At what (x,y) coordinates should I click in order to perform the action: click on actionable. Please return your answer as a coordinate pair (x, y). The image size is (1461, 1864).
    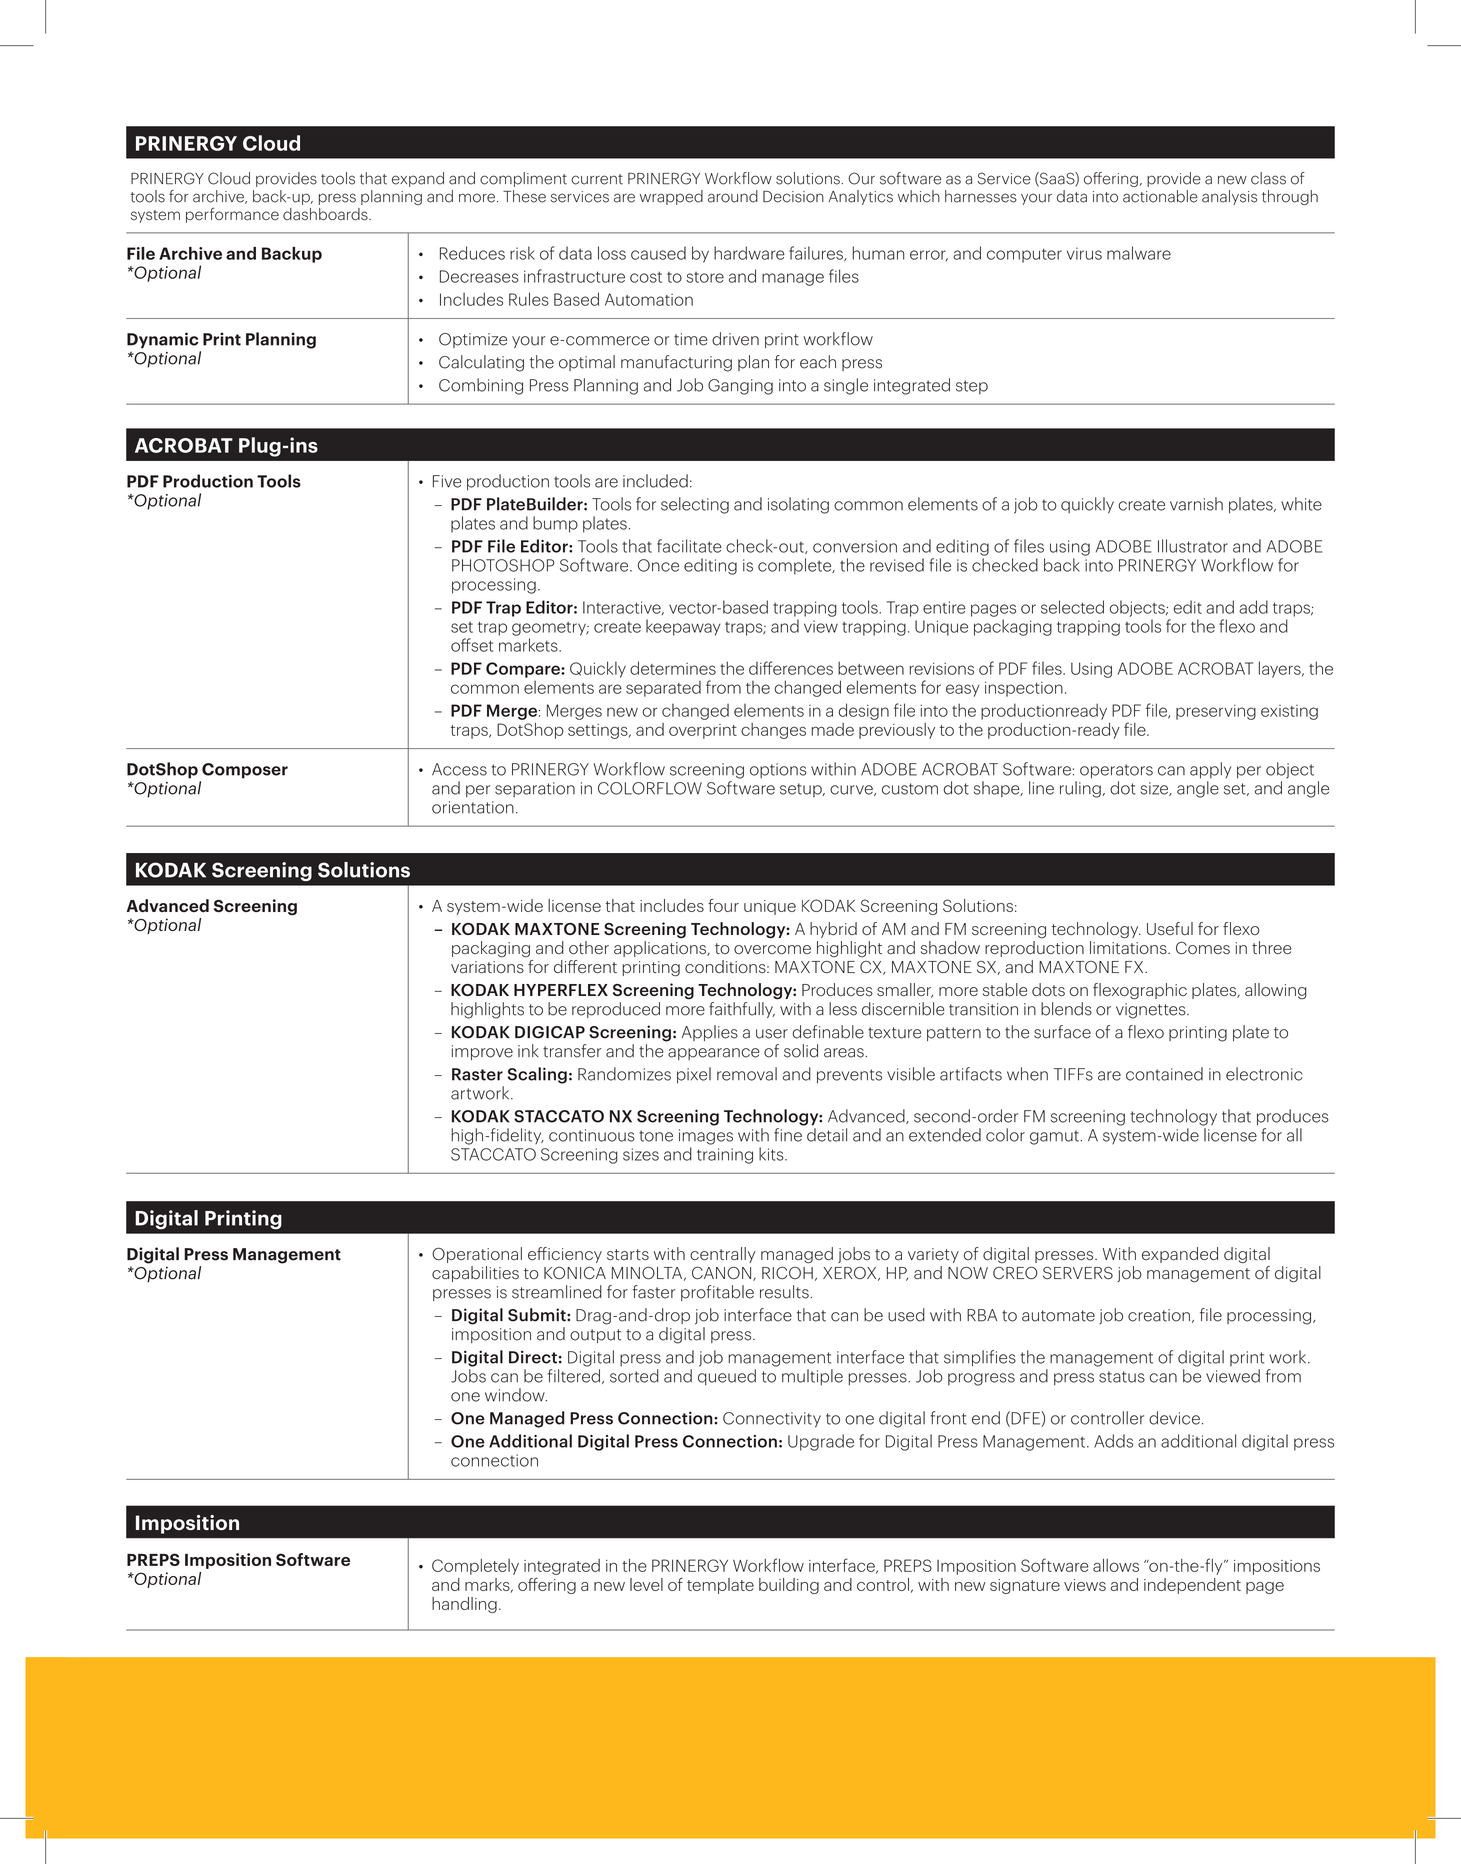
    Looking at the image, I should click on (1160, 196).
